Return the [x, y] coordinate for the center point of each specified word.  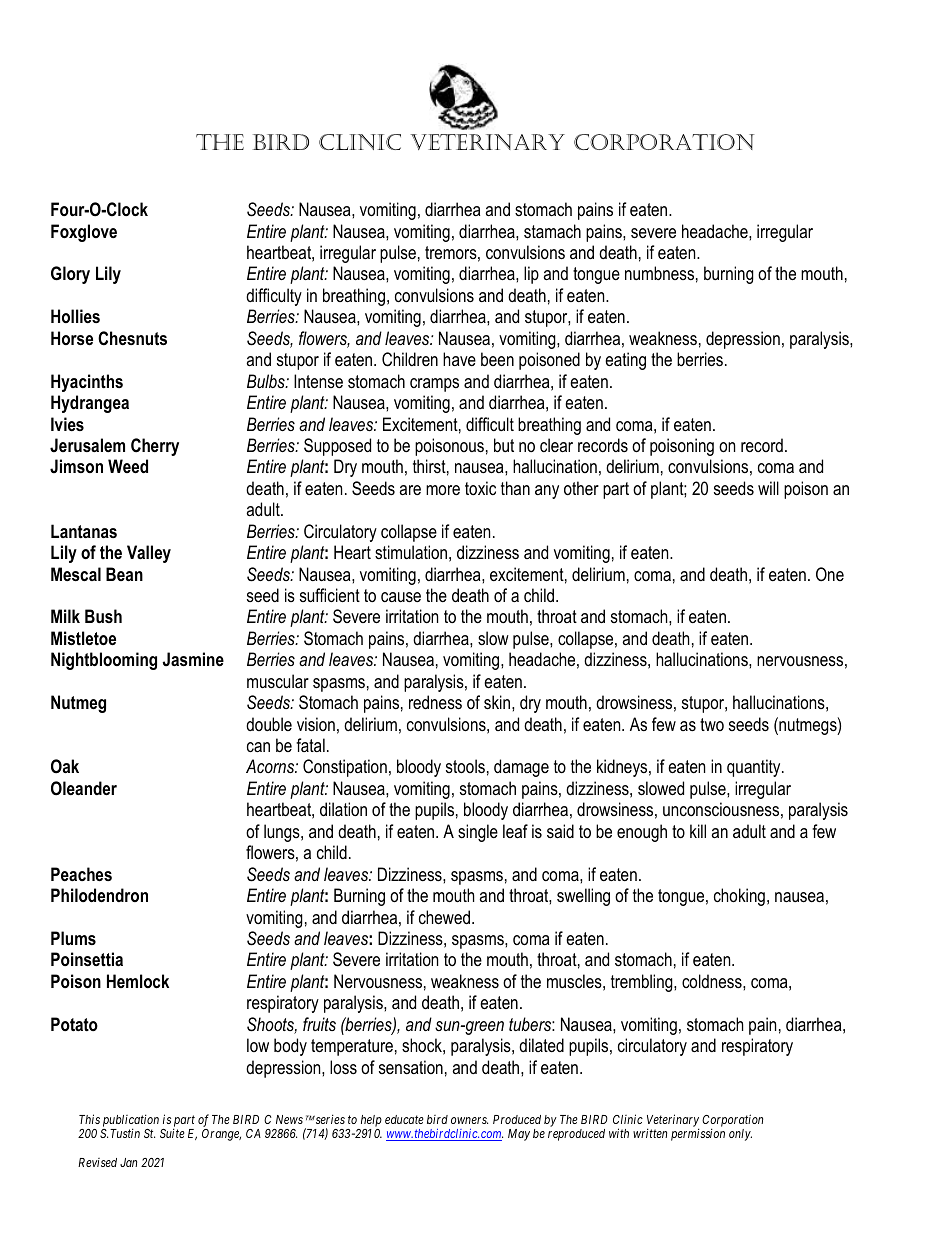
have [459, 359]
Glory [70, 275]
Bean [124, 574]
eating [625, 361]
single [478, 833]
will [768, 488]
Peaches [81, 874]
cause [401, 597]
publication [131, 1121]
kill [698, 831]
